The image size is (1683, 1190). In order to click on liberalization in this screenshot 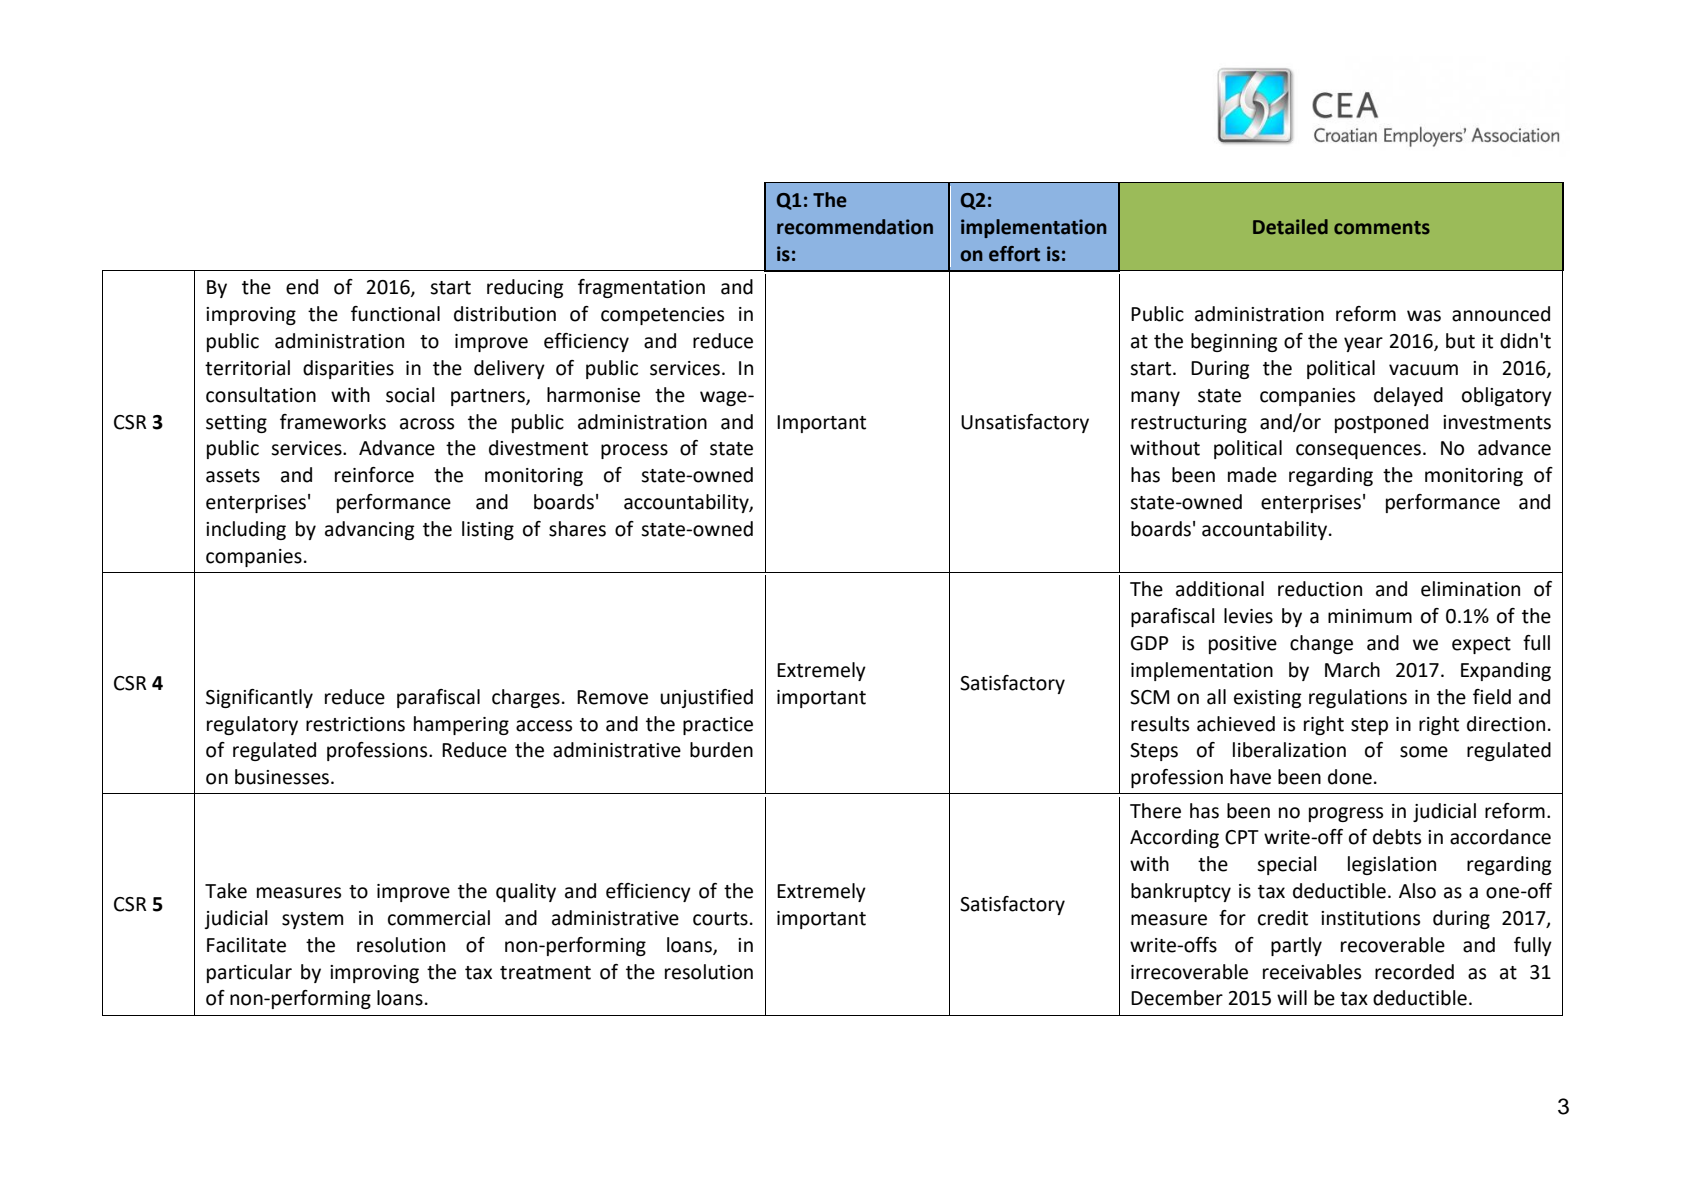, I will do `click(1289, 750)`.
